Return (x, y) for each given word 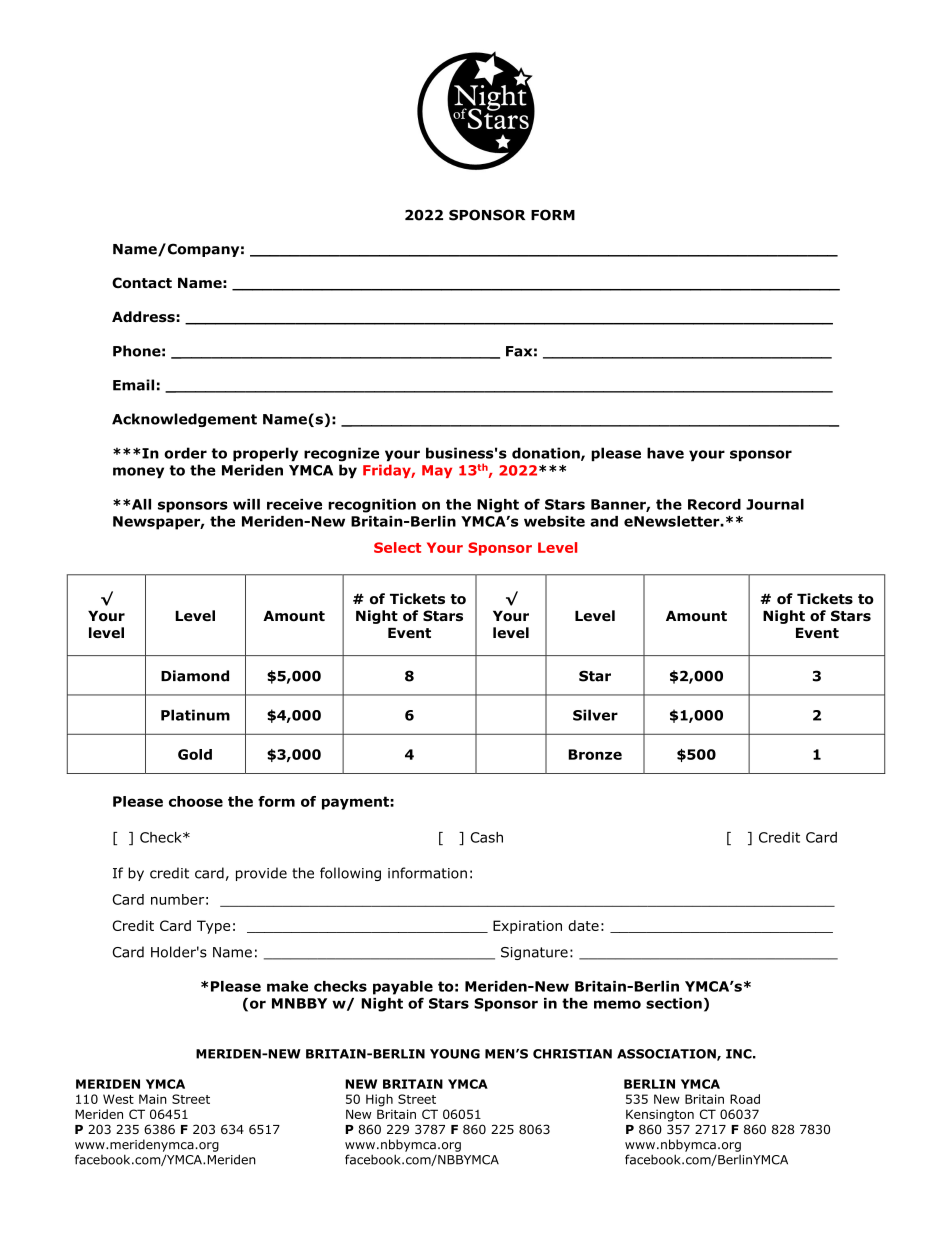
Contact (142, 283)
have (665, 453)
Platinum (195, 715)
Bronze (595, 754)
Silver (595, 715)
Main (153, 1099)
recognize (341, 454)
